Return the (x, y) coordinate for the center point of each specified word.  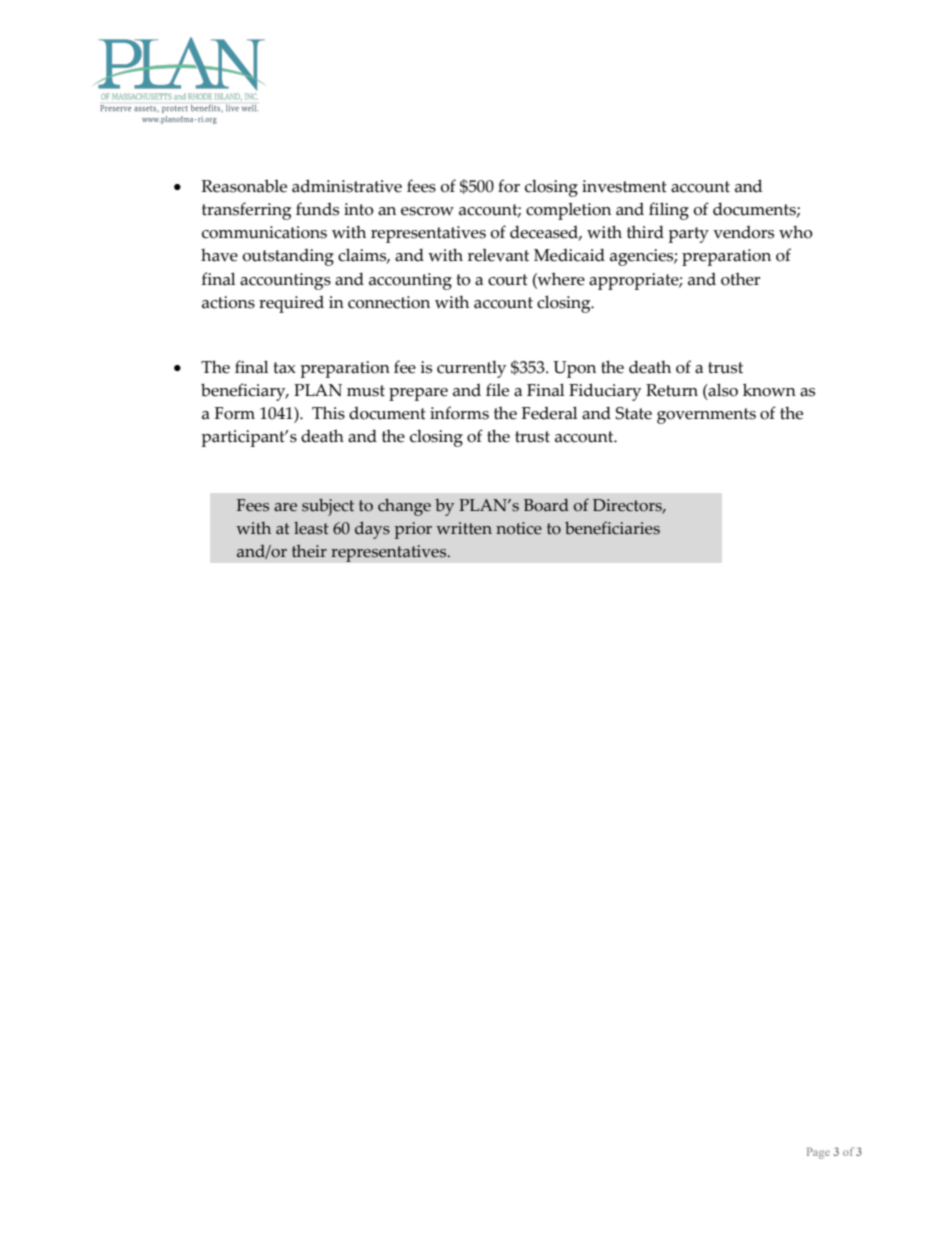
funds (317, 209)
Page (818, 1153)
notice (519, 528)
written (464, 528)
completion (568, 211)
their (309, 551)
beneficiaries (612, 528)
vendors (743, 232)
